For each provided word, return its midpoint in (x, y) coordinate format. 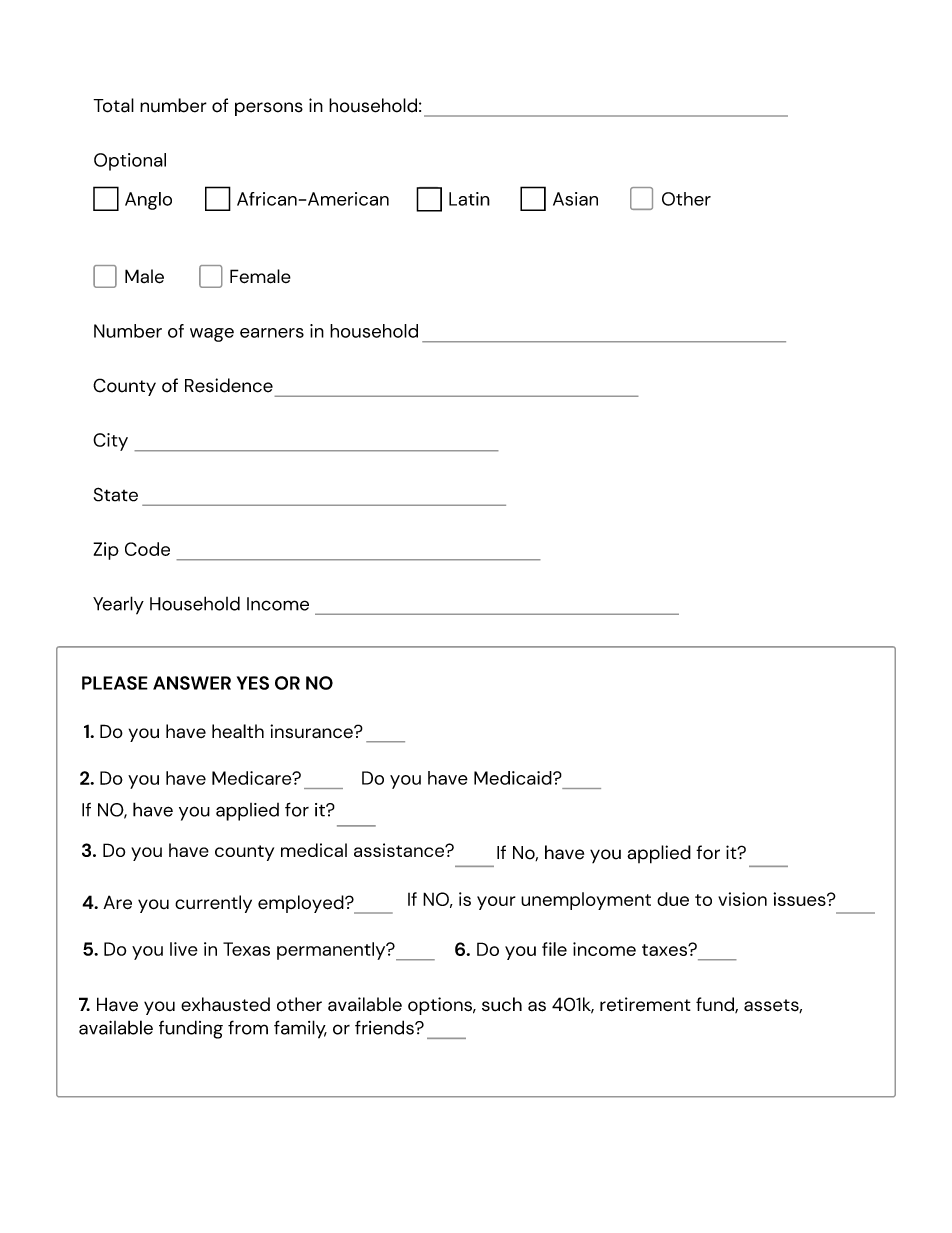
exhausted (225, 1004)
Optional (130, 162)
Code (147, 549)
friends (385, 1027)
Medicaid (514, 778)
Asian (575, 199)
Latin (469, 199)
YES (253, 683)
